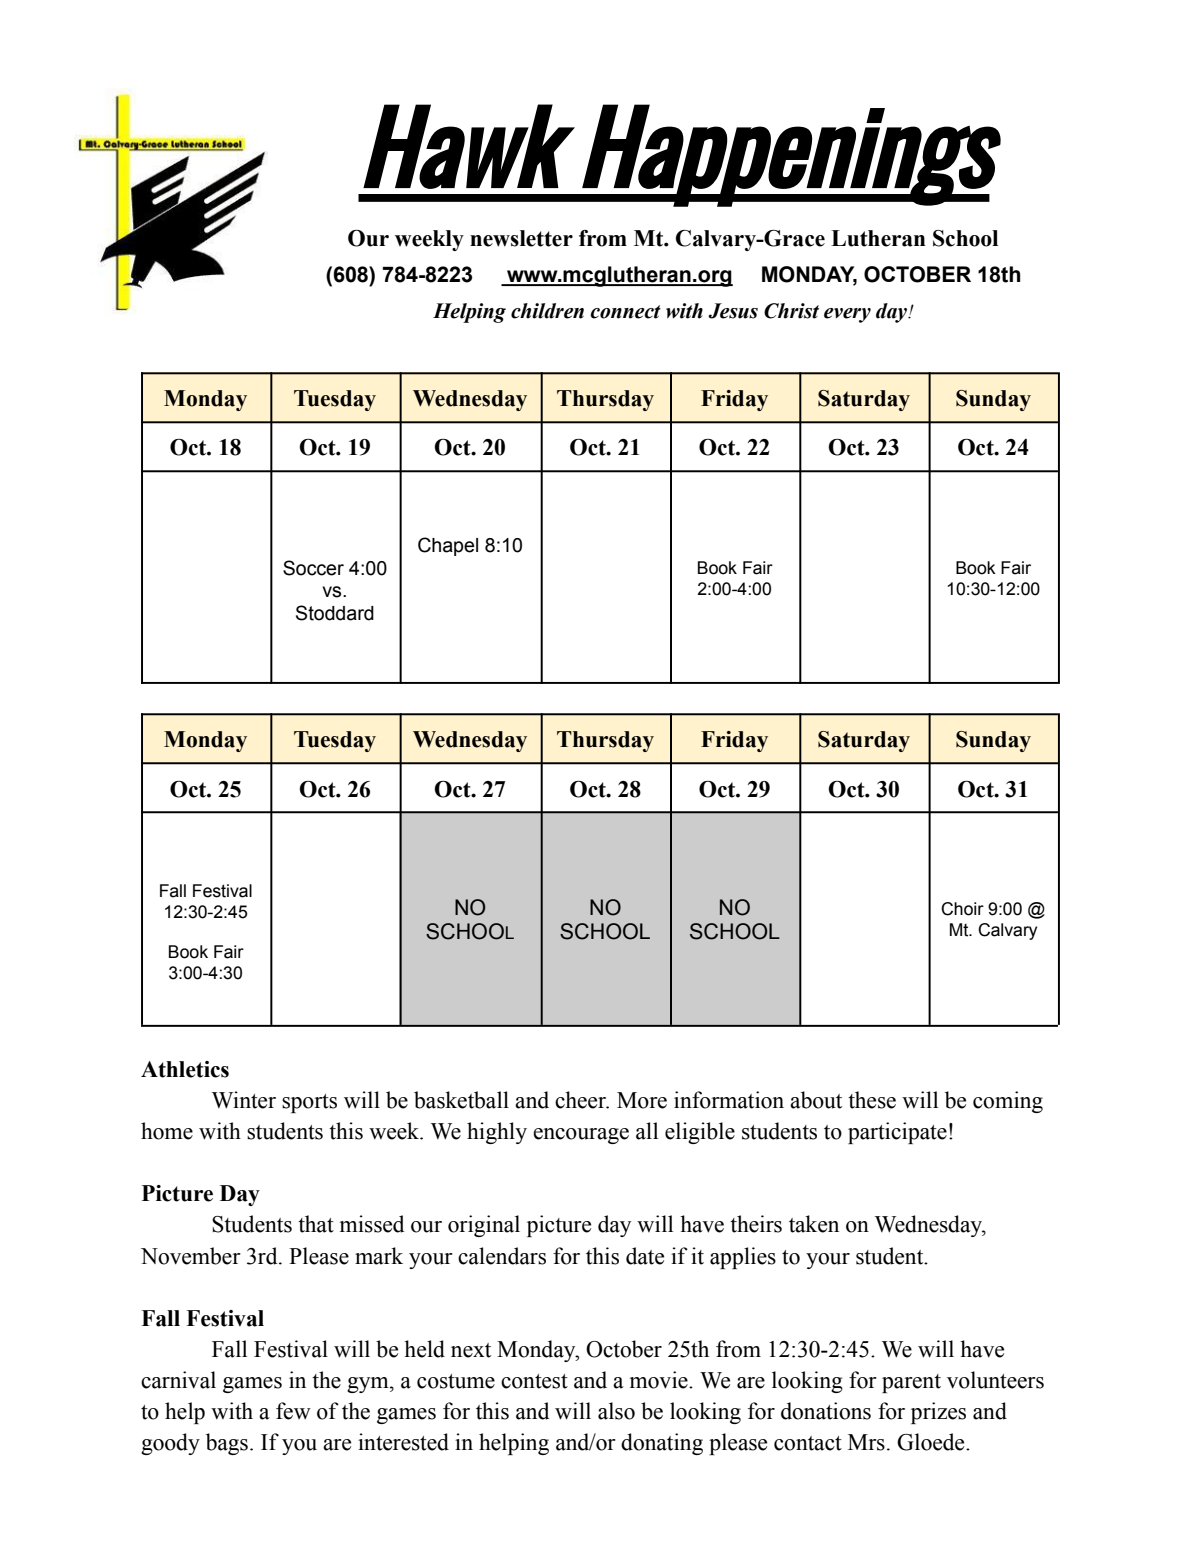  What do you see at coordinates (521, 238) in the image?
I see `newsletter` at bounding box center [521, 238].
